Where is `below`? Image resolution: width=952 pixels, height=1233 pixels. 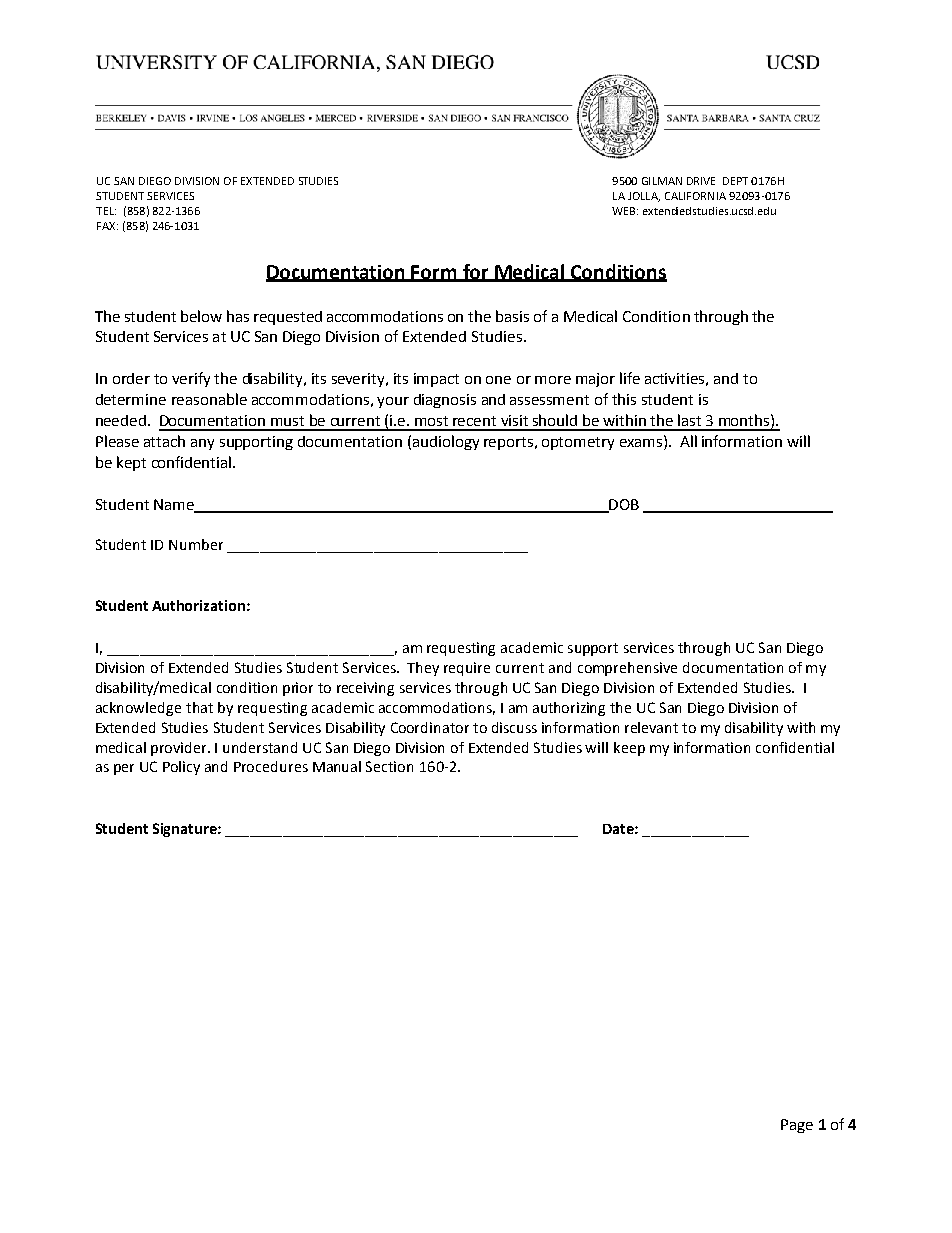
below is located at coordinates (201, 316).
